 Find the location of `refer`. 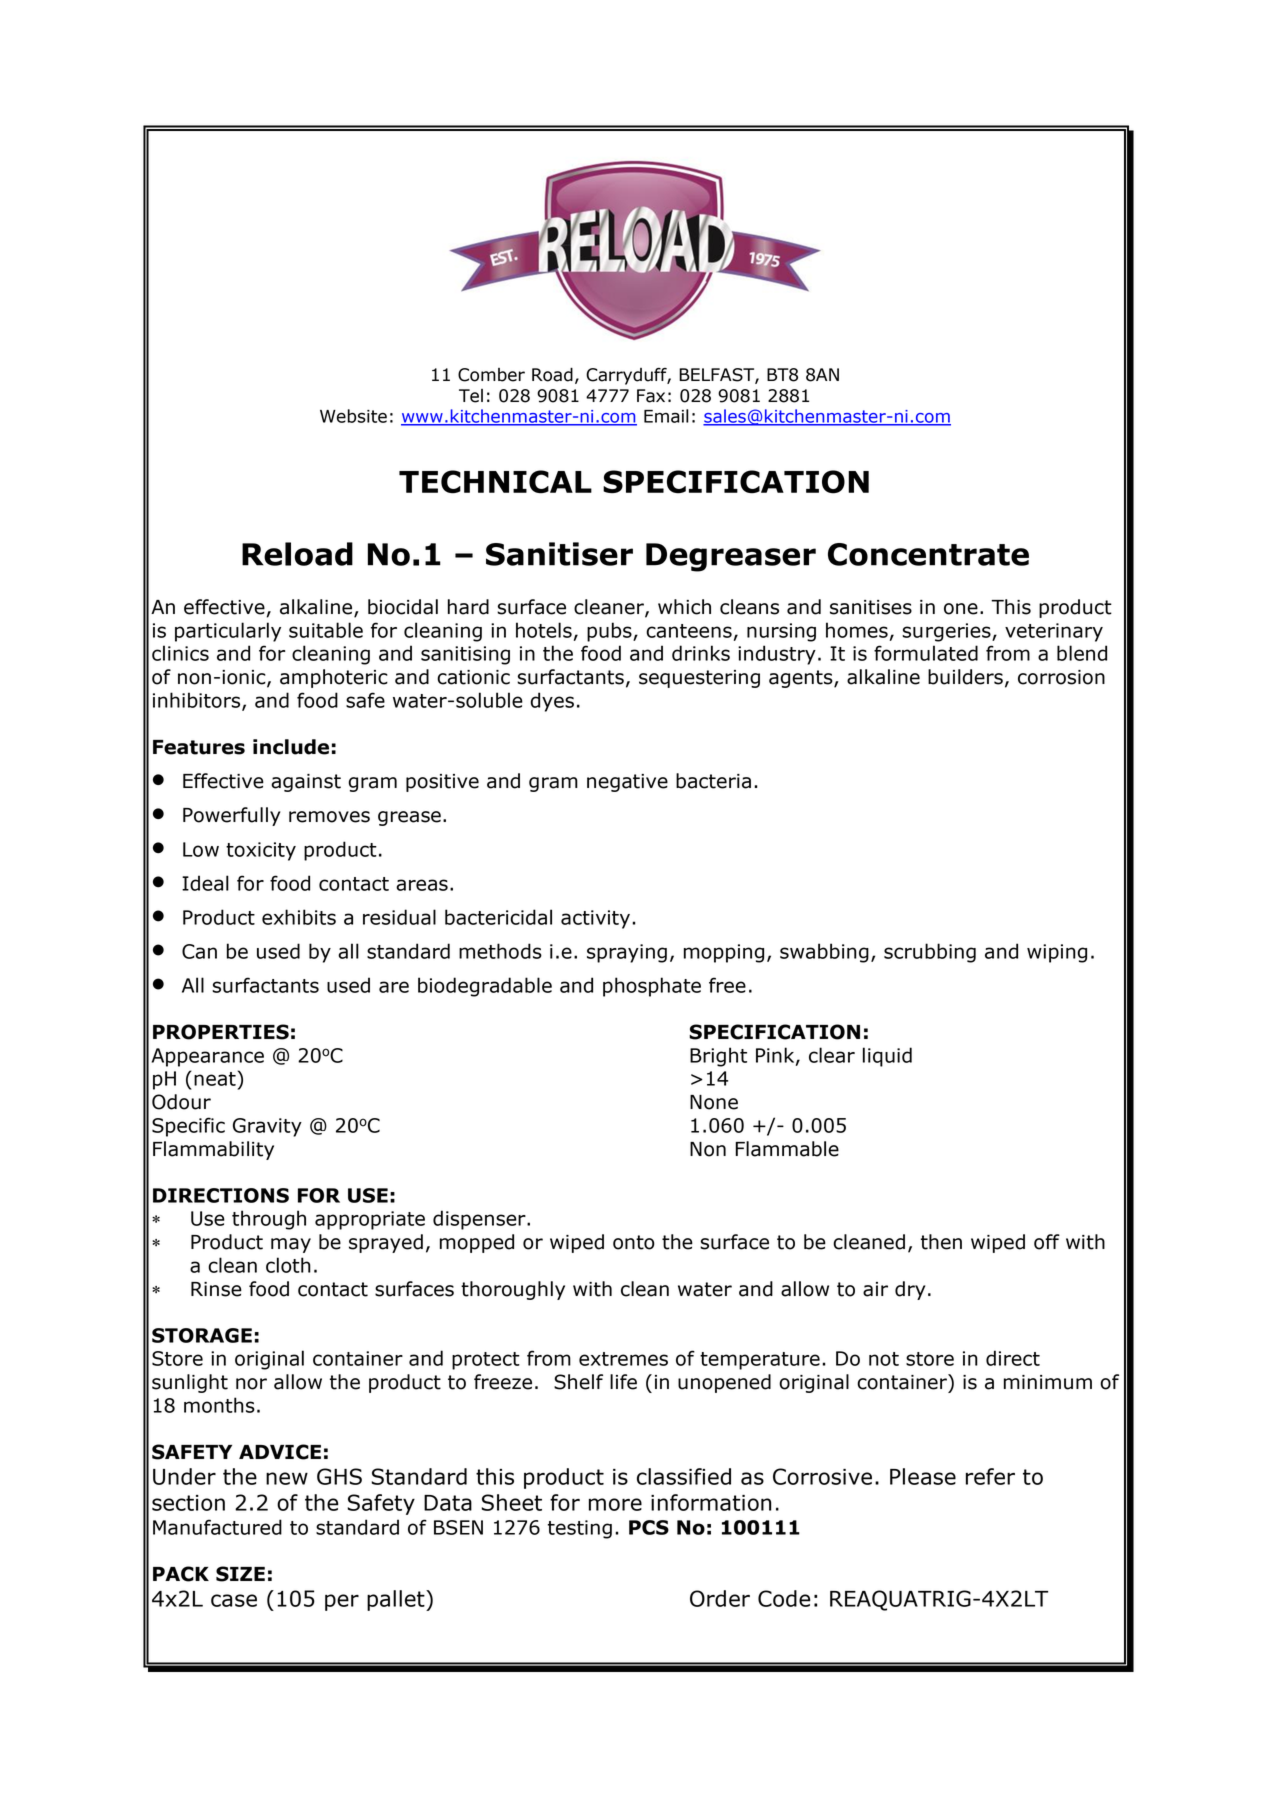

refer is located at coordinates (990, 1476).
